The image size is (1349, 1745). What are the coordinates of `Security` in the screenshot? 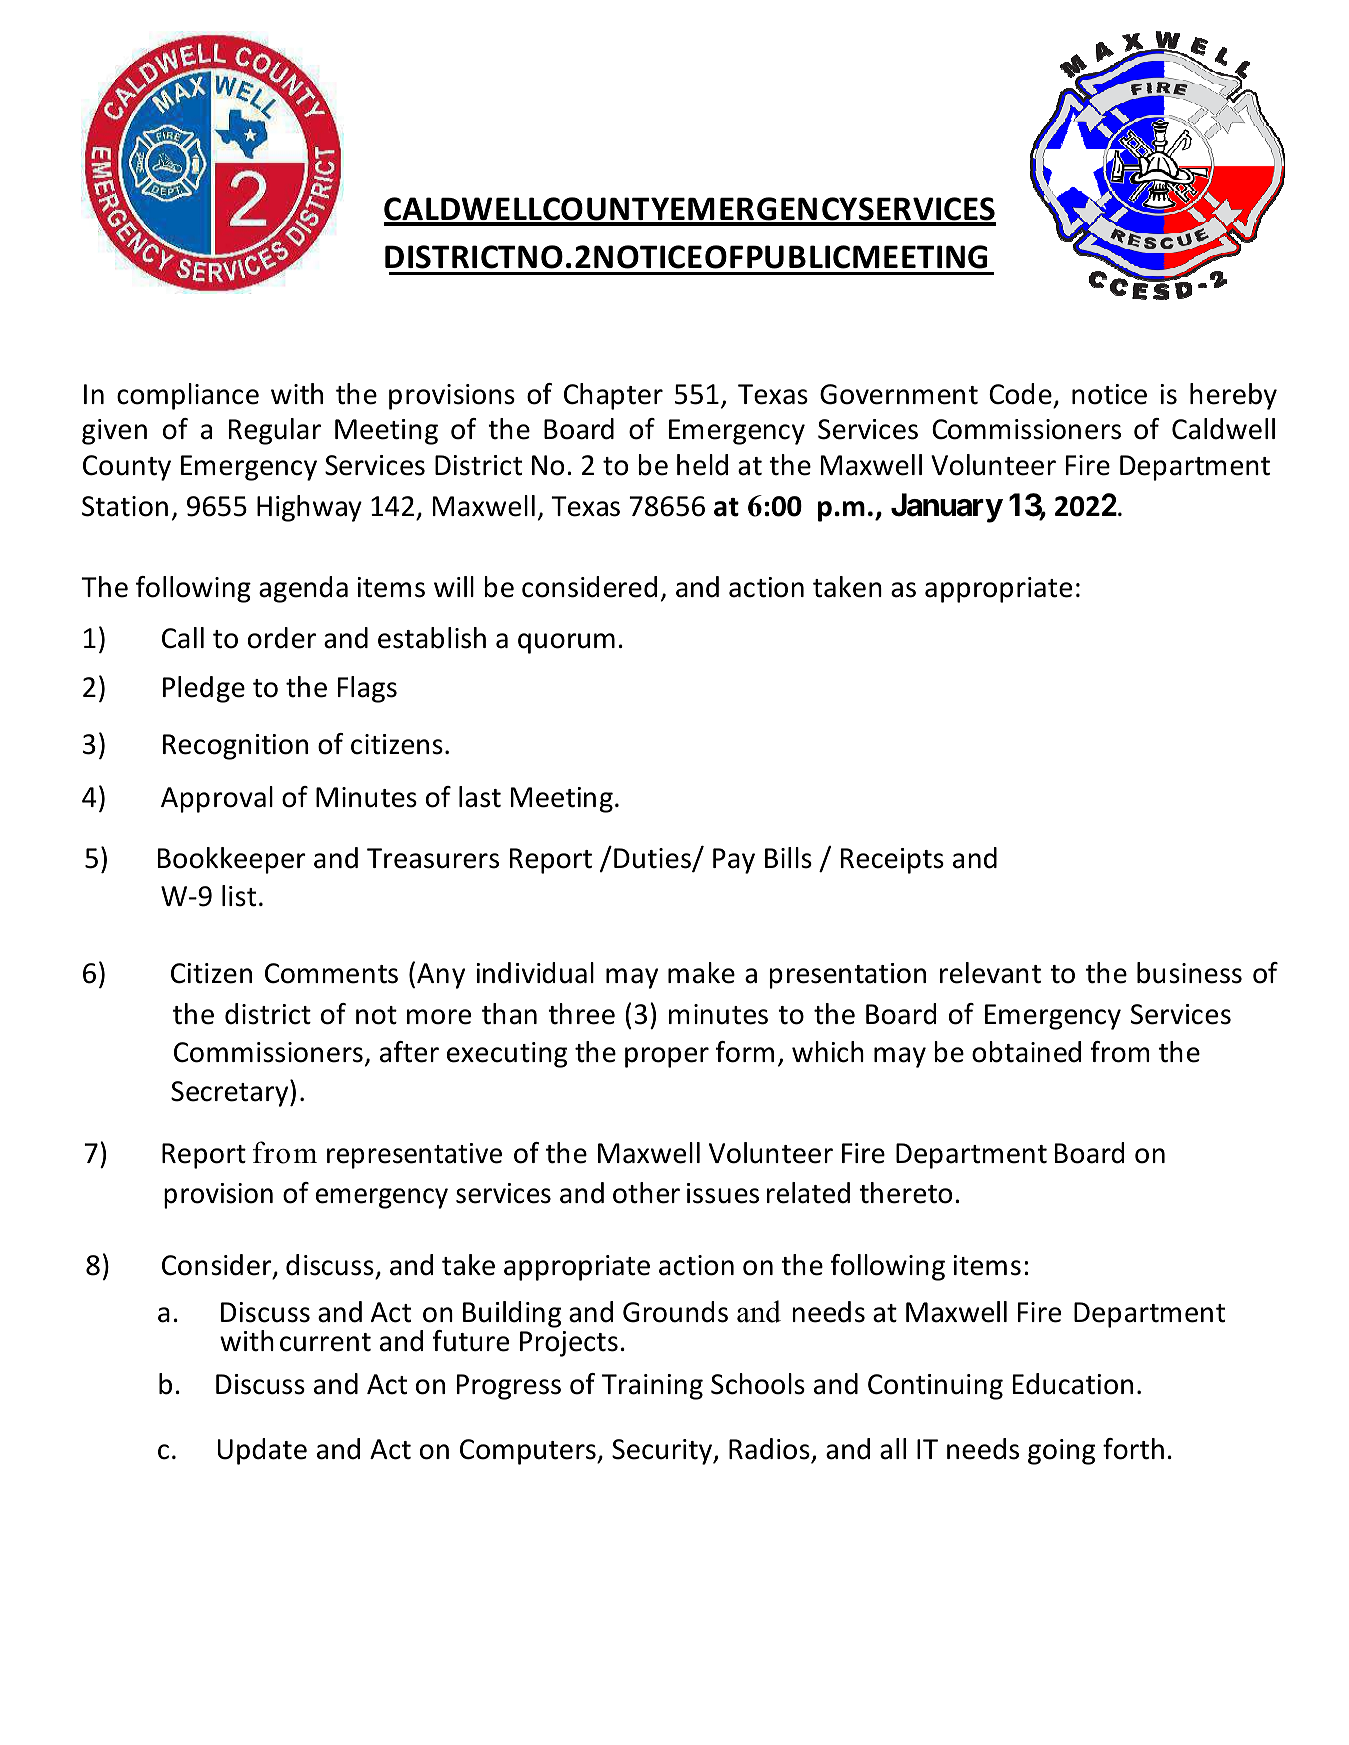 It's located at (663, 1452).
